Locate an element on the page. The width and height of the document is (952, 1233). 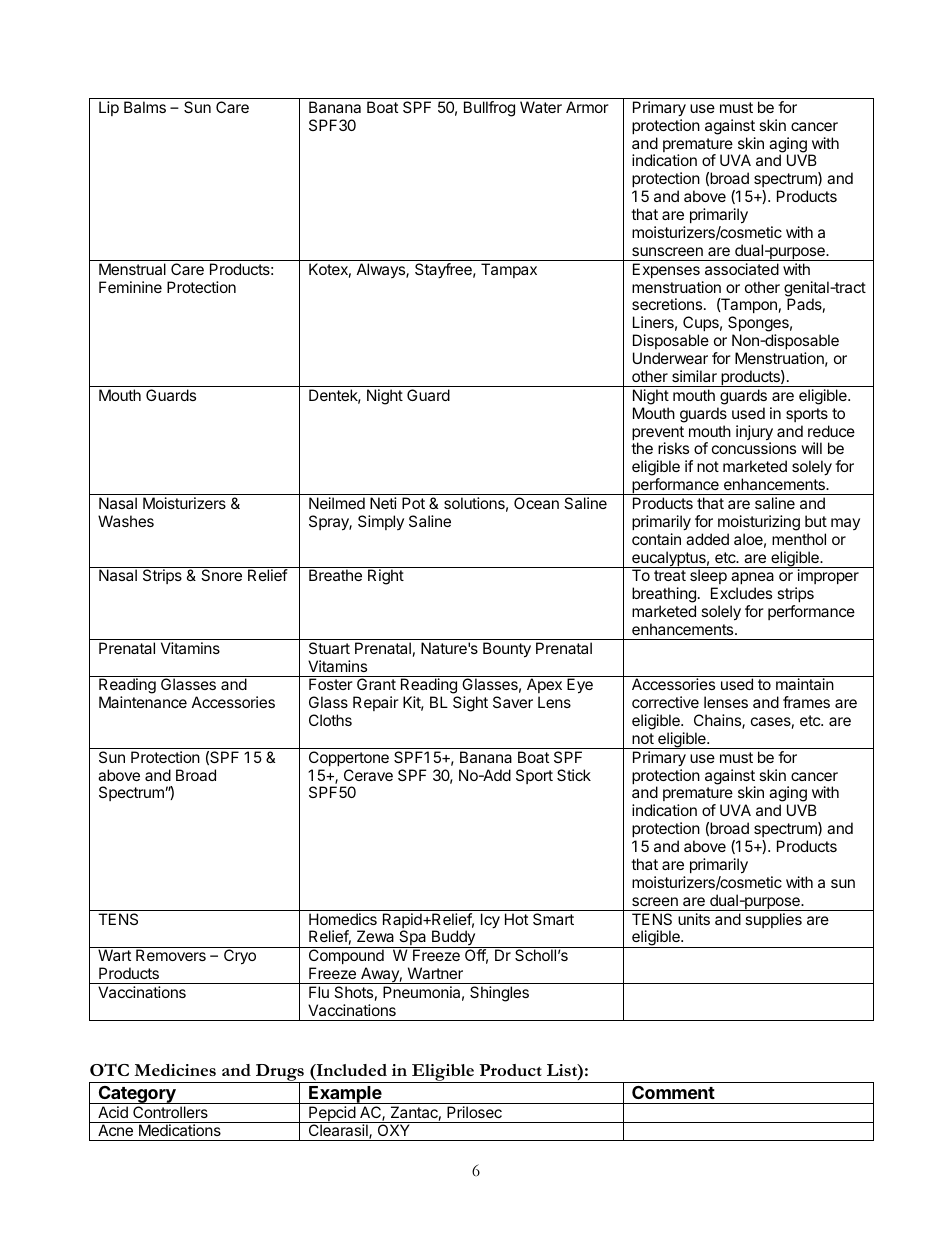
Medicines is located at coordinates (175, 1070).
